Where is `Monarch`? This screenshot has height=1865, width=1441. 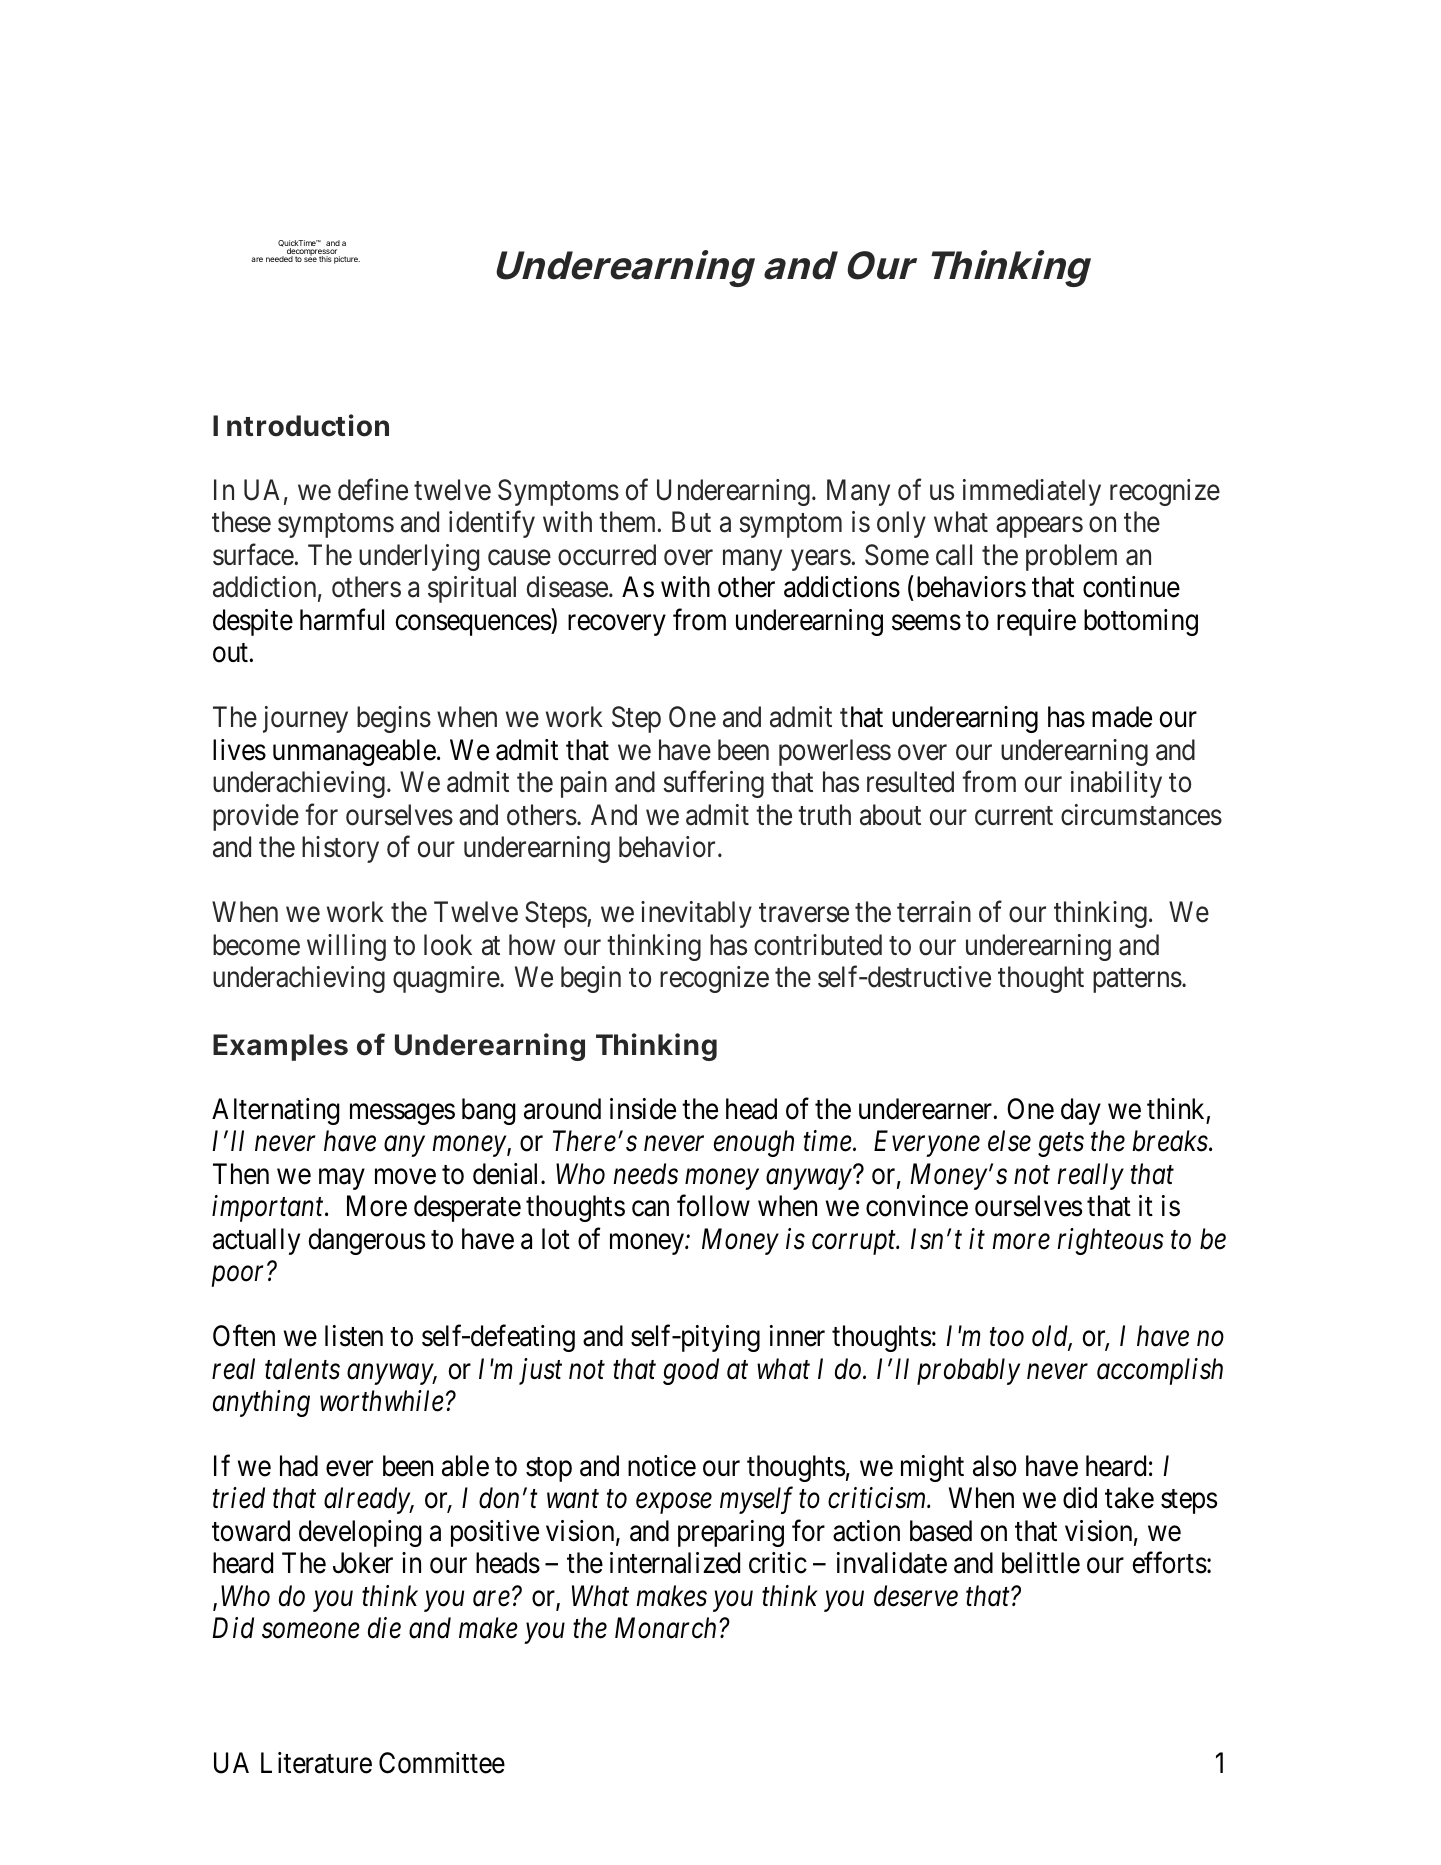 Monarch is located at coordinates (665, 1628).
